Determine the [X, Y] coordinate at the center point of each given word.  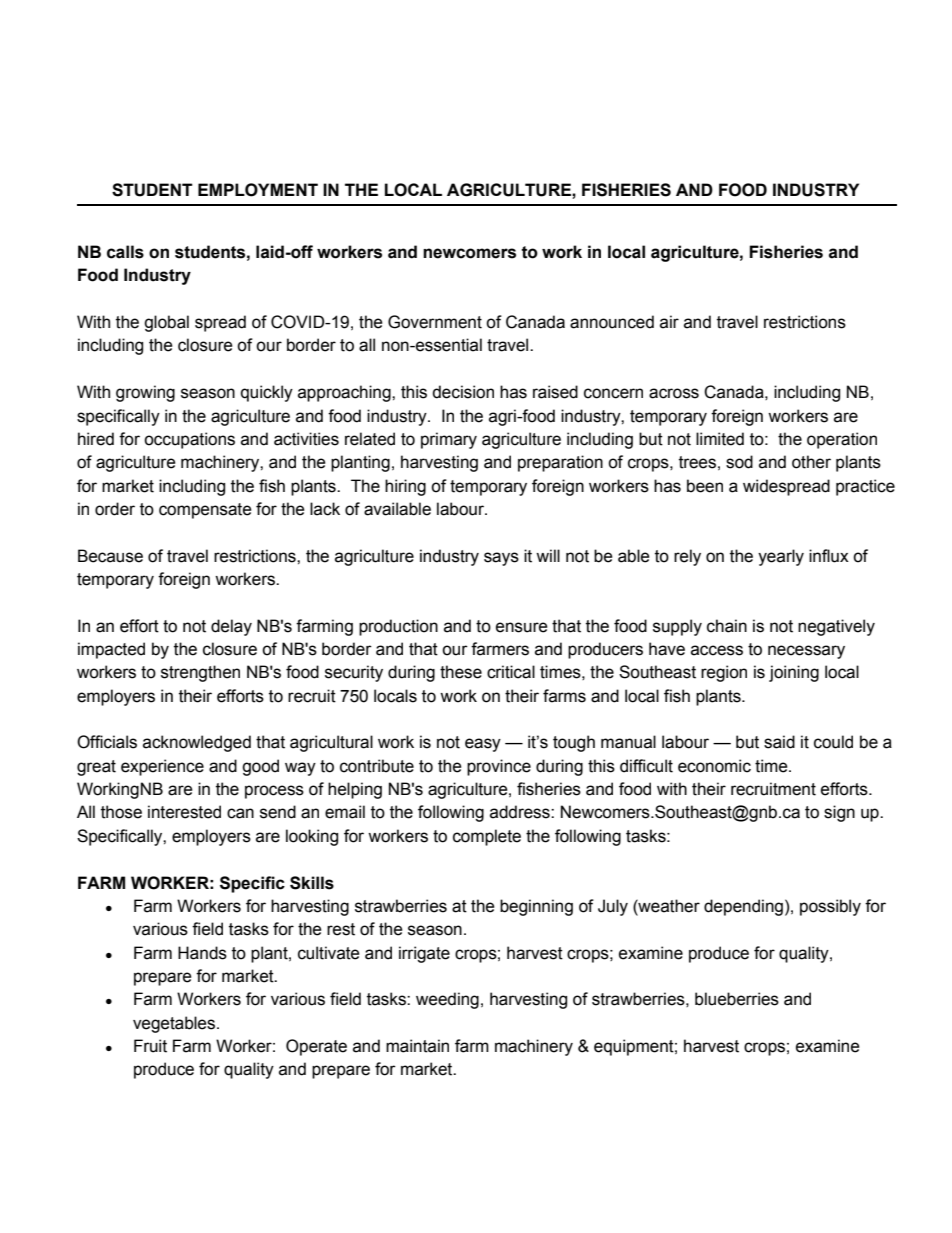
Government [435, 322]
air [669, 322]
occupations [189, 440]
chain [727, 626]
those [121, 812]
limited [720, 439]
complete [487, 837]
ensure [522, 627]
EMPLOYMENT [258, 190]
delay [231, 627]
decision [463, 392]
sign [839, 813]
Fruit [150, 1046]
